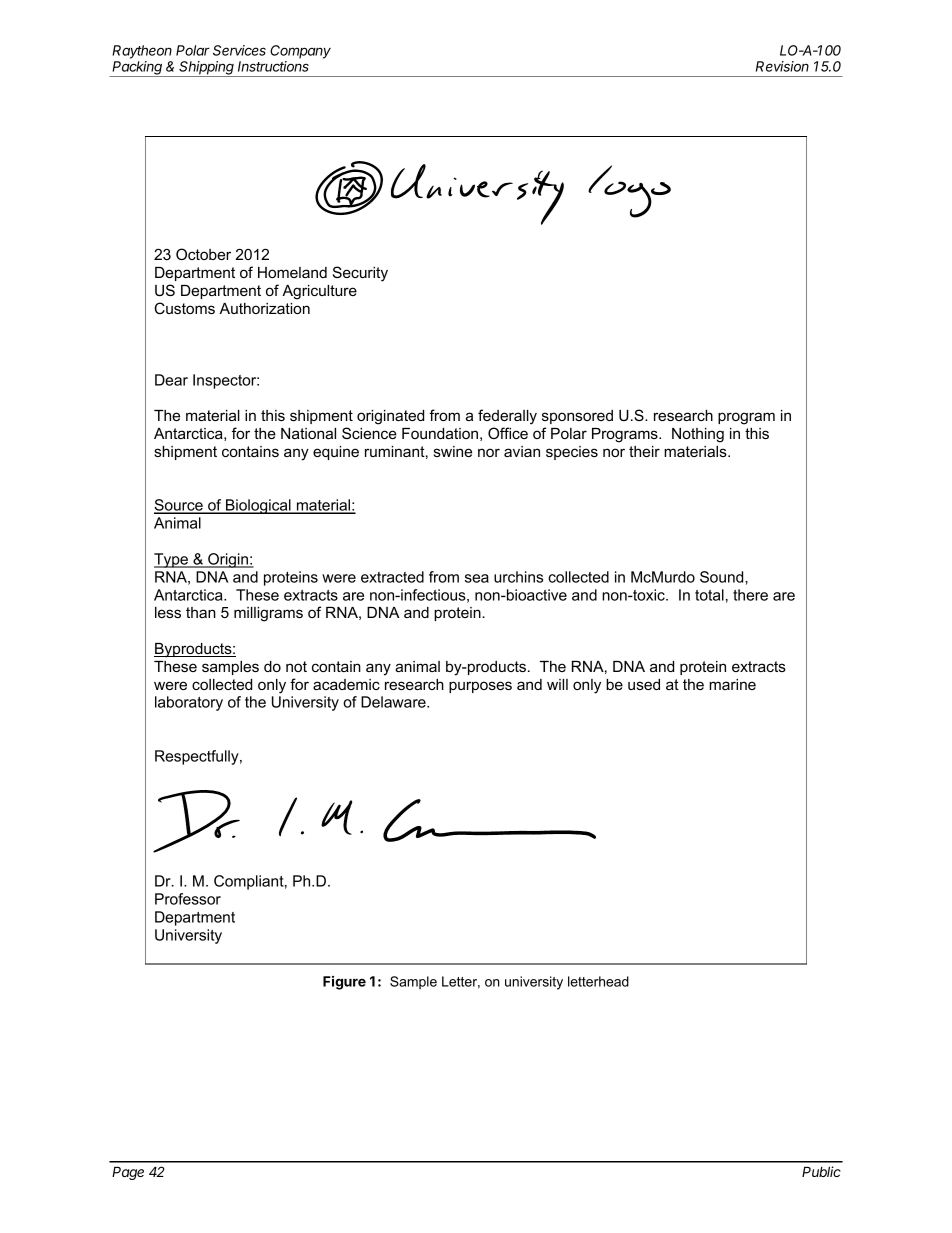 The height and width of the screenshot is (1233, 952). Describe the element at coordinates (782, 66) in the screenshot. I see `Revision` at that location.
